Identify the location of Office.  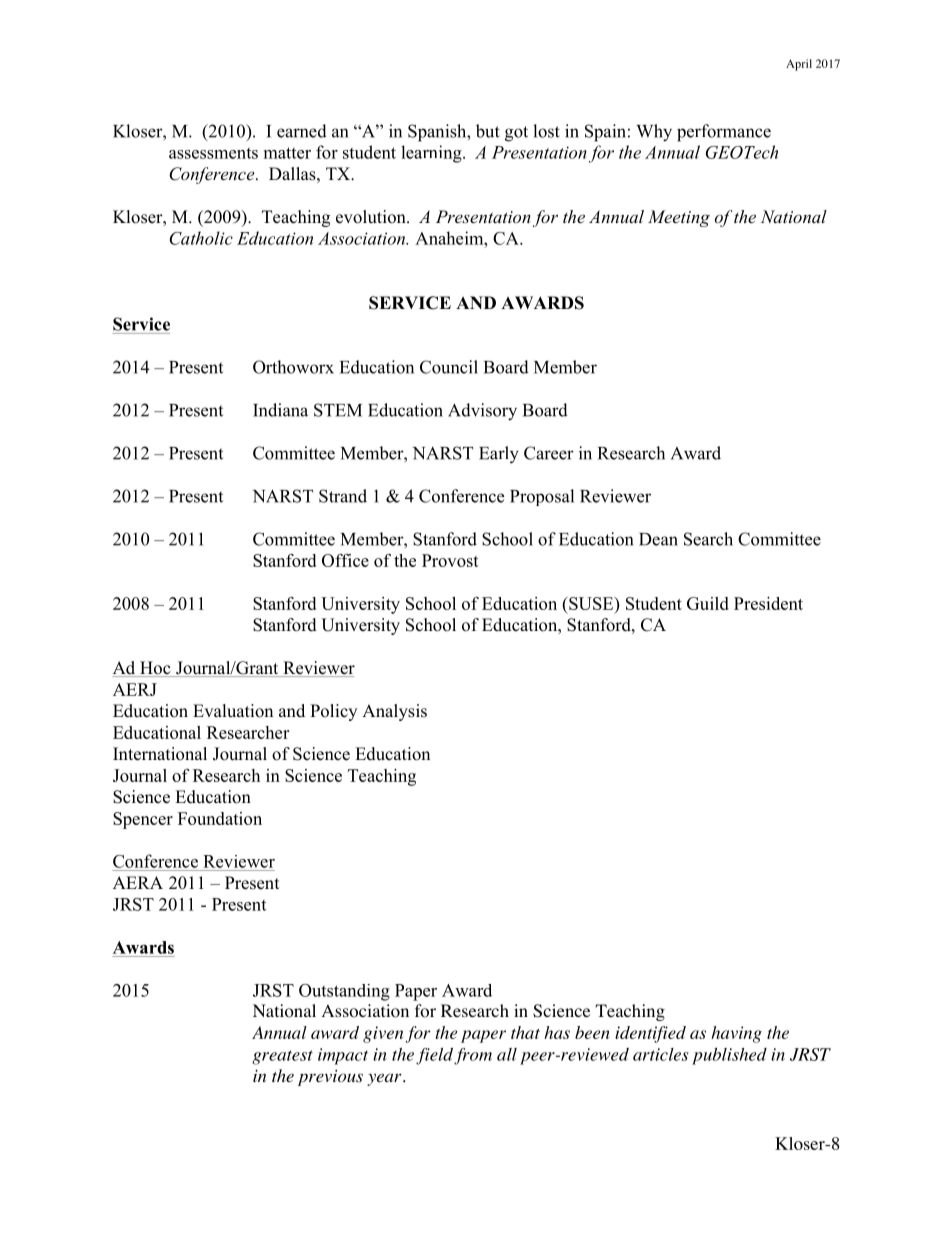
(345, 560).
